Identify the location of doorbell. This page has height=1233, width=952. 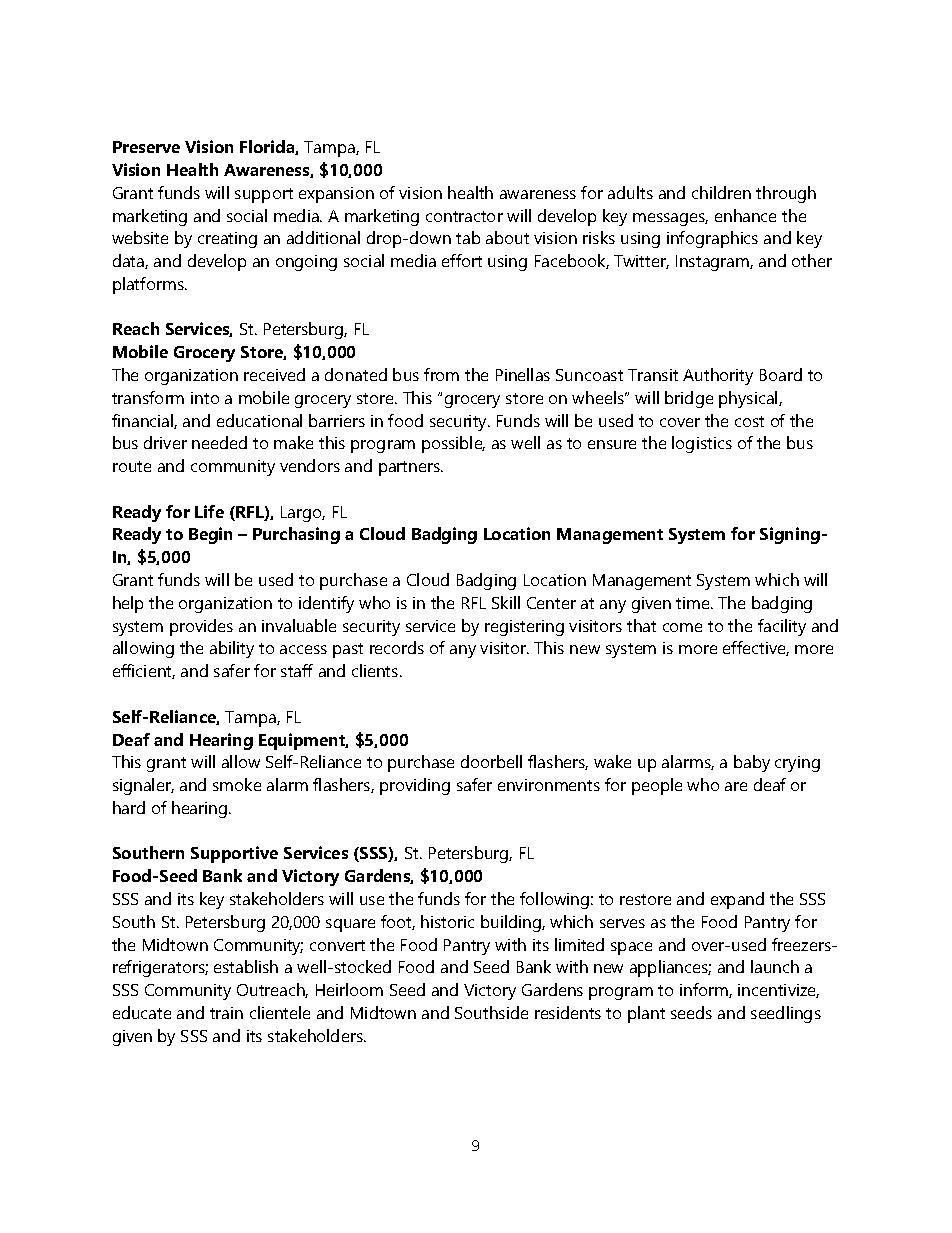
(491, 761).
